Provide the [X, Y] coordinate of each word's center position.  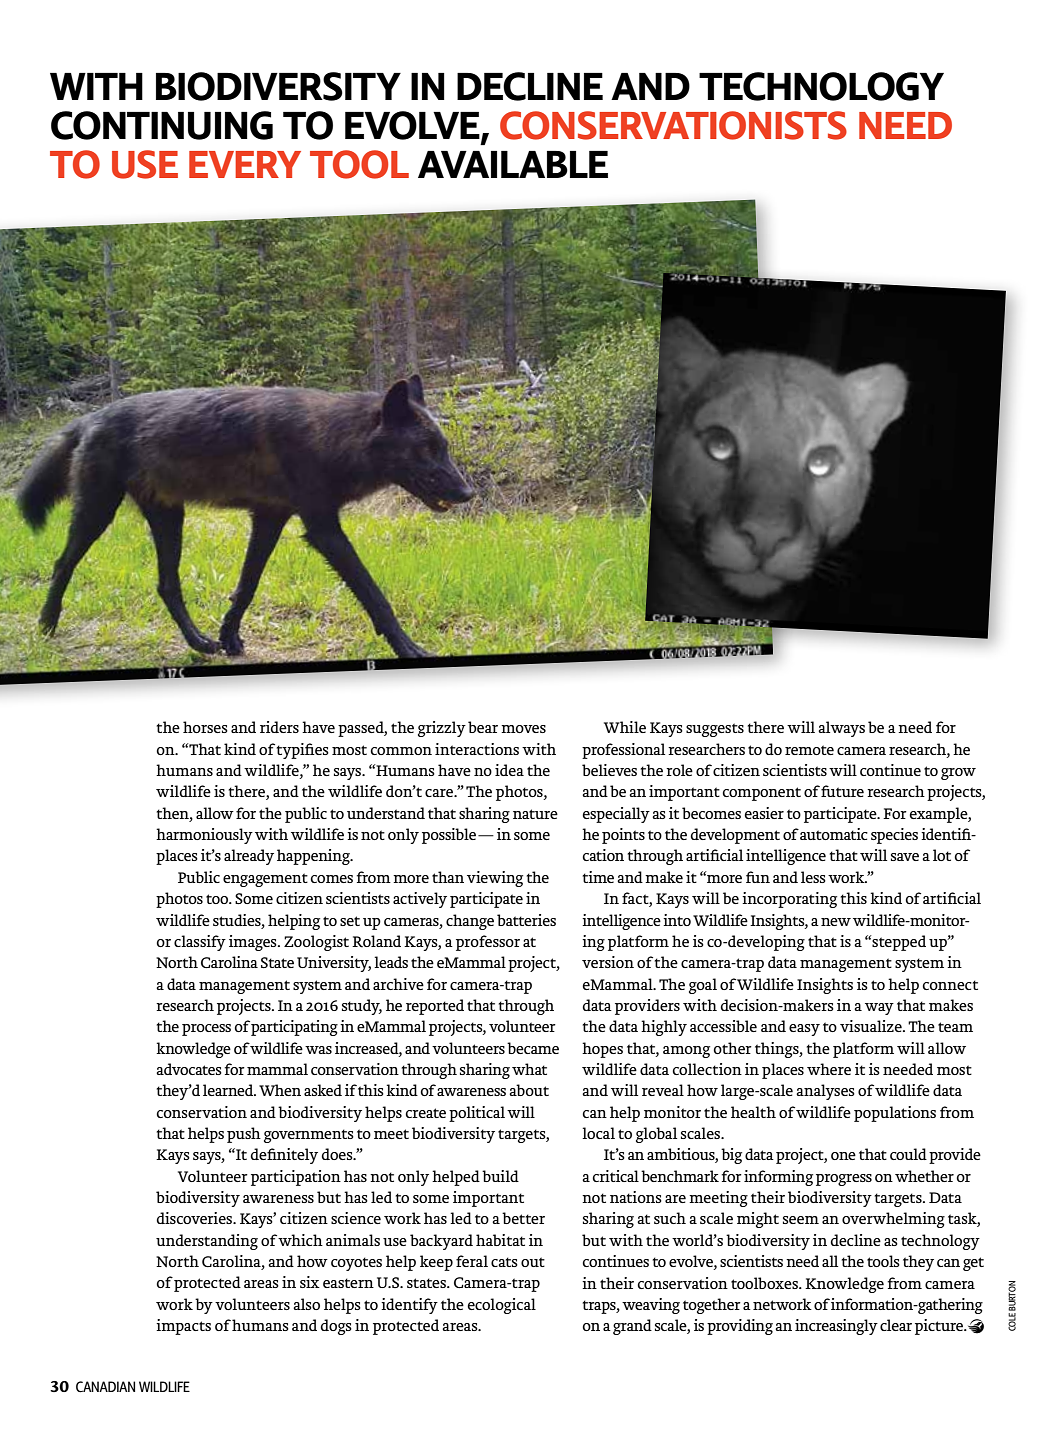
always [841, 729]
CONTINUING [162, 125]
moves [523, 729]
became [533, 1048]
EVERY [245, 164]
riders [279, 727]
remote [809, 750]
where [829, 1069]
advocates [189, 1069]
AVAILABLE [513, 164]
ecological [501, 1306]
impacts [183, 1327]
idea [509, 770]
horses [205, 727]
